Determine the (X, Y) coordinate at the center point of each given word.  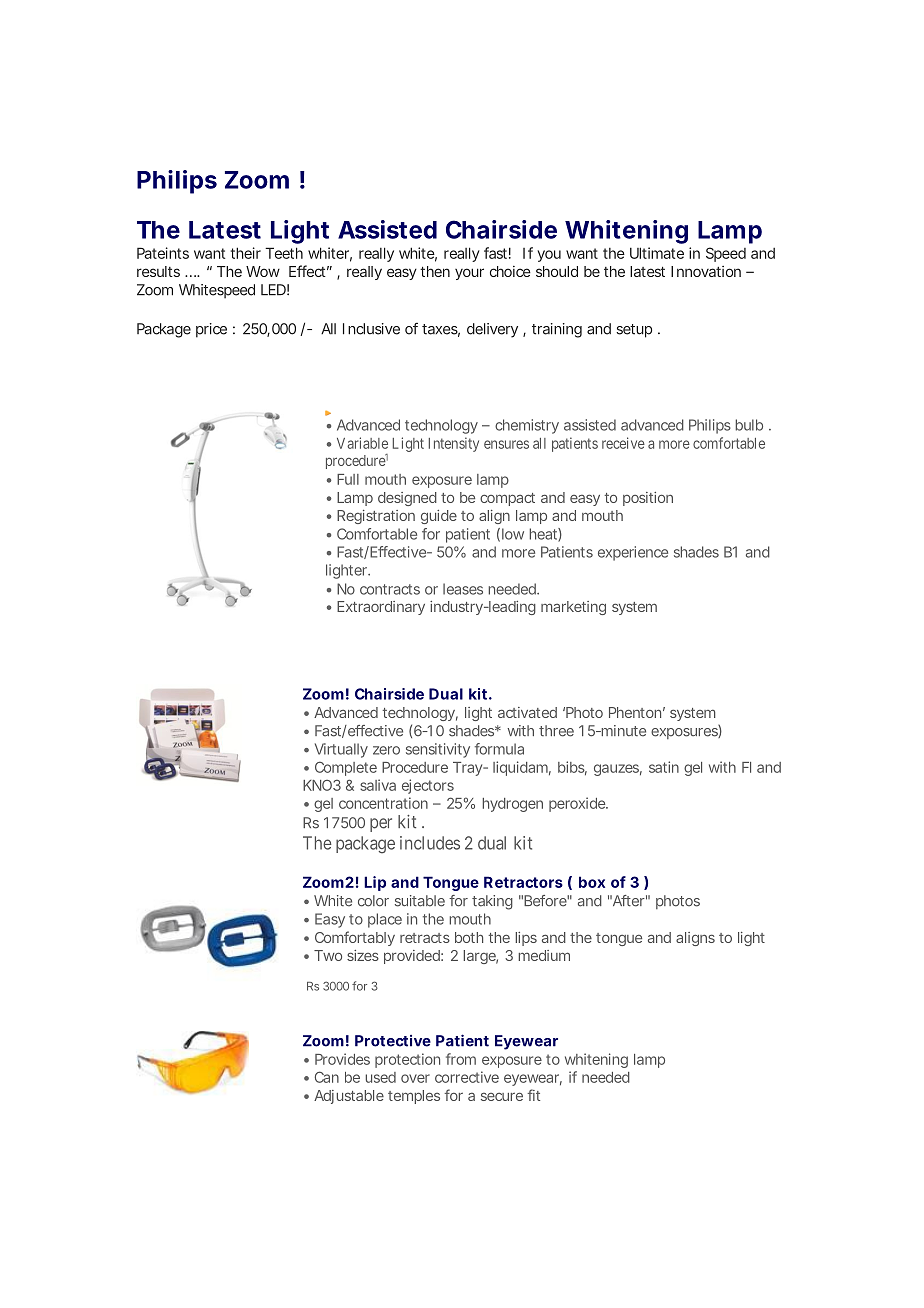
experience (633, 553)
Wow (263, 271)
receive (623, 443)
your (469, 274)
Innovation (706, 271)
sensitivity (438, 750)
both (469, 937)
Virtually (341, 750)
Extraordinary (381, 608)
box (592, 882)
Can (327, 1077)
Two (328, 955)
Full (348, 479)
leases (463, 589)
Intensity (454, 444)
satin (664, 767)
